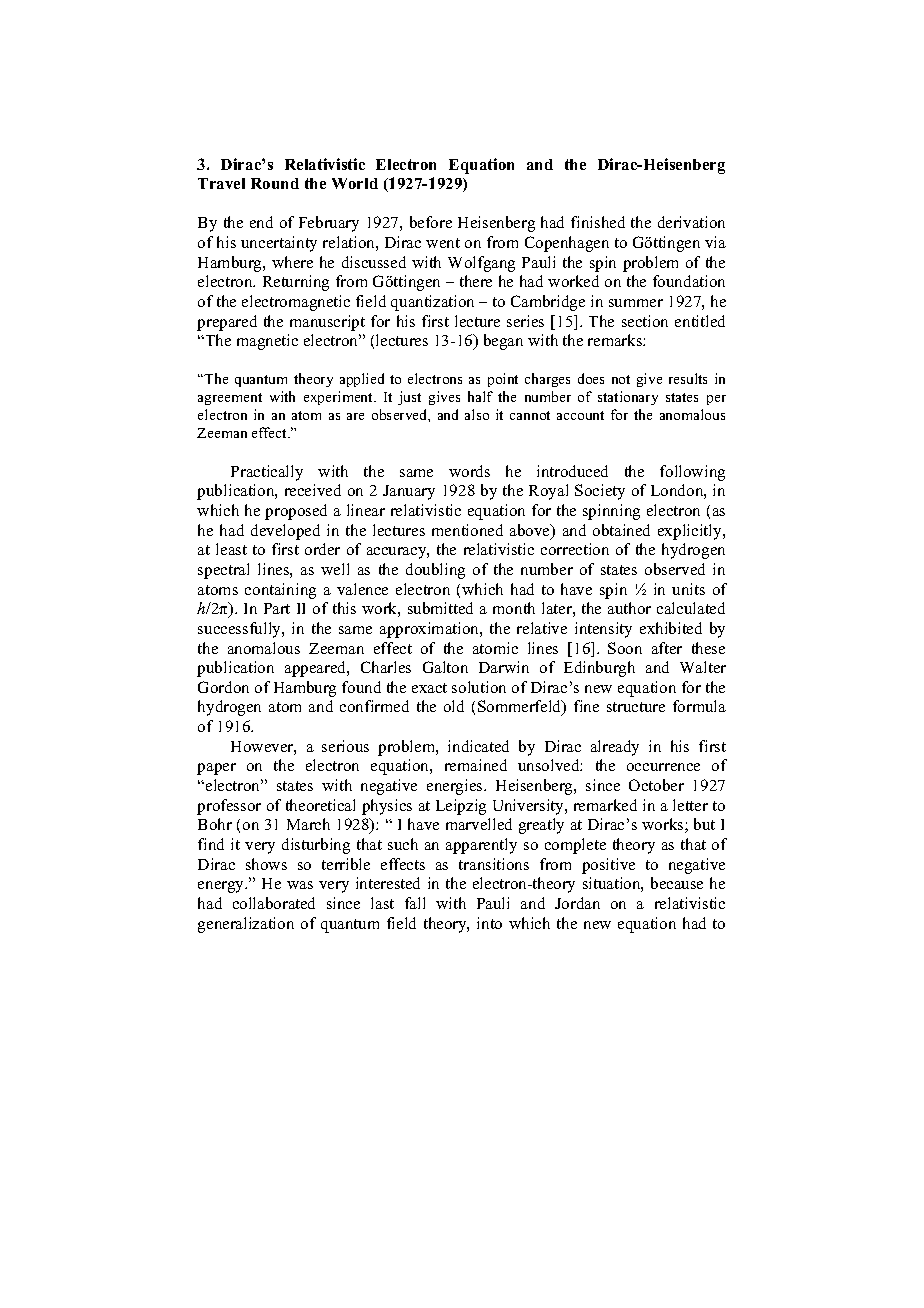  I want to click on collaborated, so click(274, 903).
